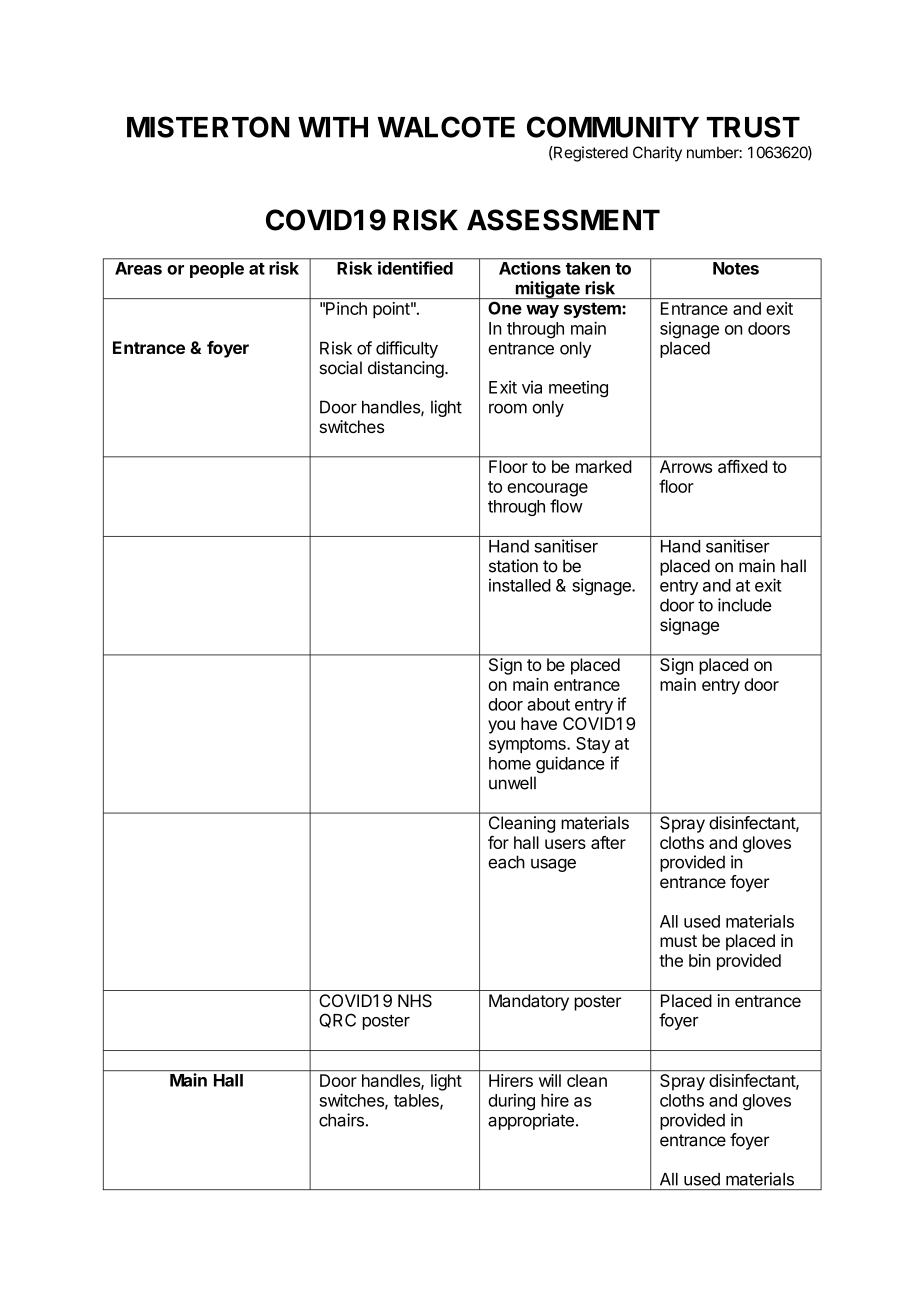 The width and height of the document is (924, 1308). What do you see at coordinates (337, 1020) in the document?
I see `QRC` at bounding box center [337, 1020].
